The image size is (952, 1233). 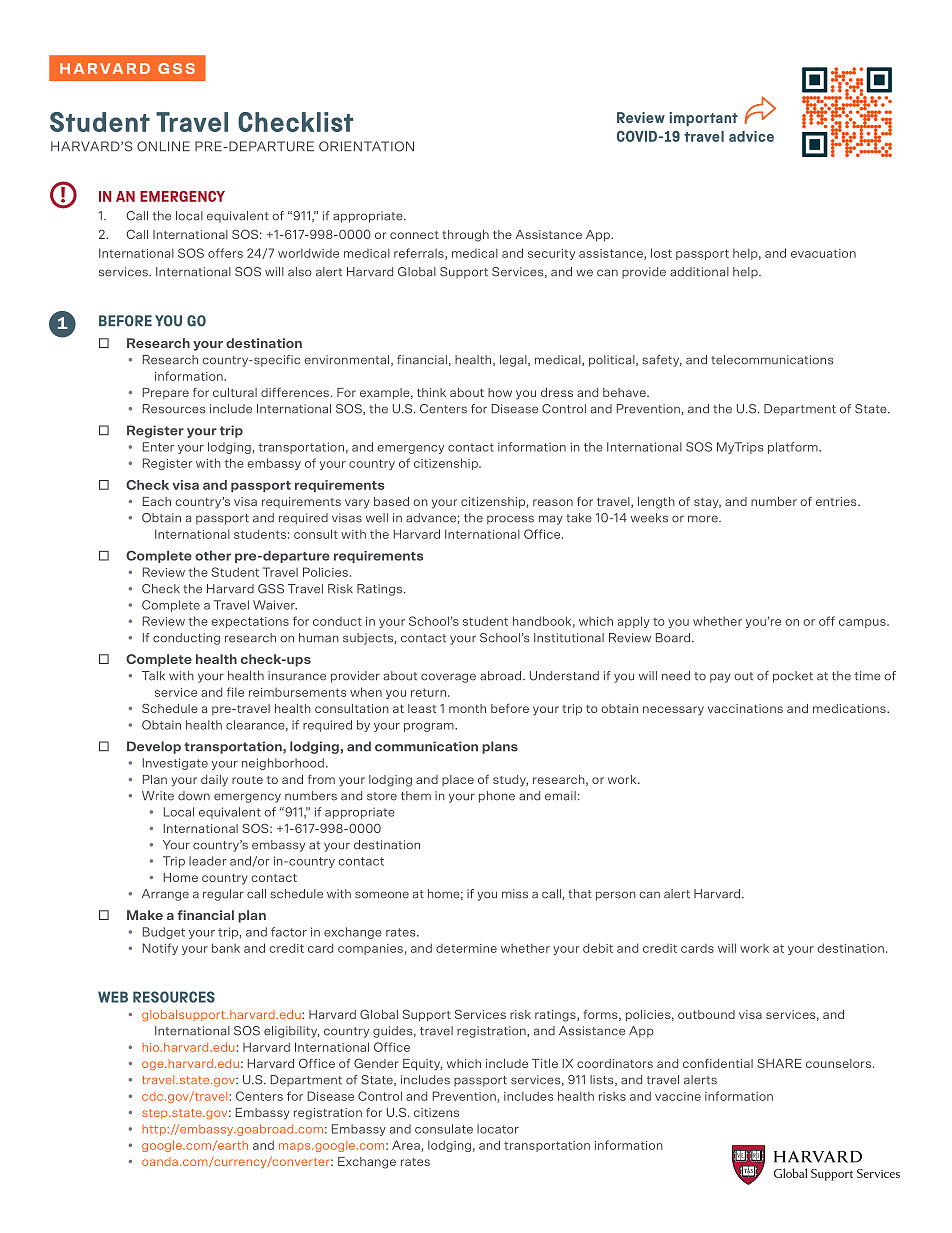 I want to click on ORIENTATION, so click(x=366, y=146).
